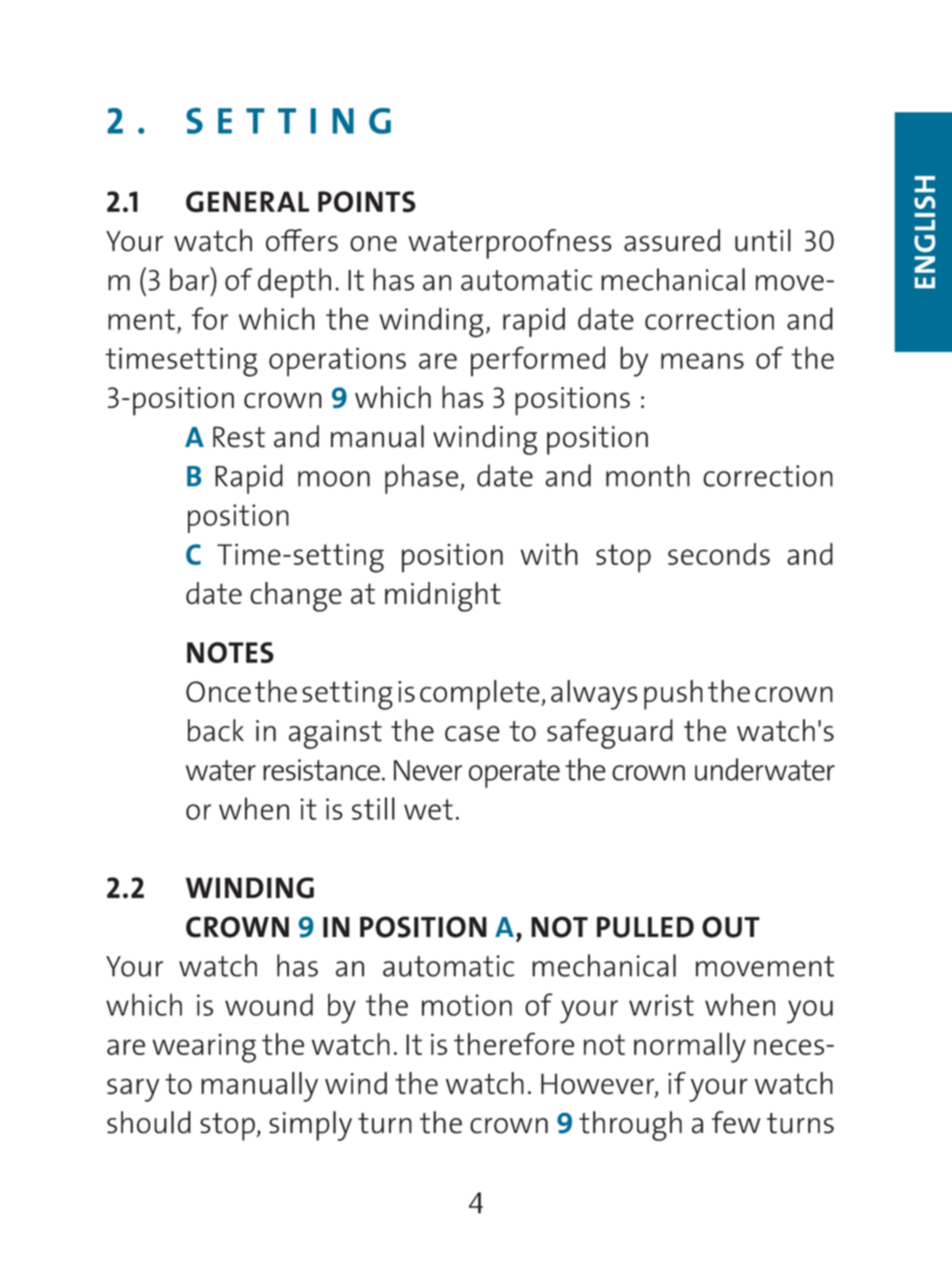 The height and width of the screenshot is (1270, 952). Describe the element at coordinates (514, 1043) in the screenshot. I see `therefore` at that location.
